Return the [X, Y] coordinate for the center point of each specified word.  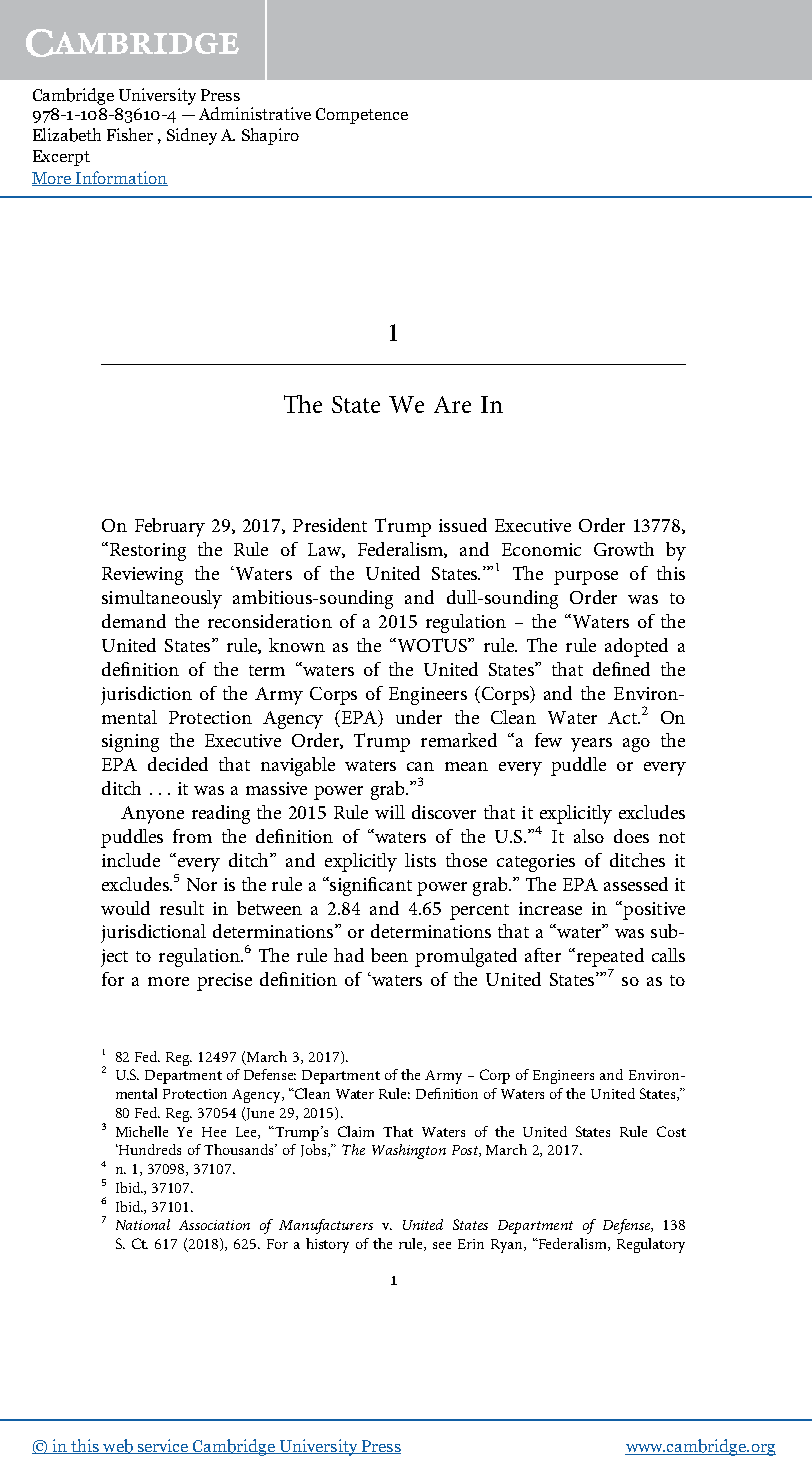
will [390, 812]
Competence [362, 116]
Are [452, 404]
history [327, 1245]
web [118, 1446]
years [591, 745]
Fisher [130, 134]
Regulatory [651, 1245]
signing [130, 743]
